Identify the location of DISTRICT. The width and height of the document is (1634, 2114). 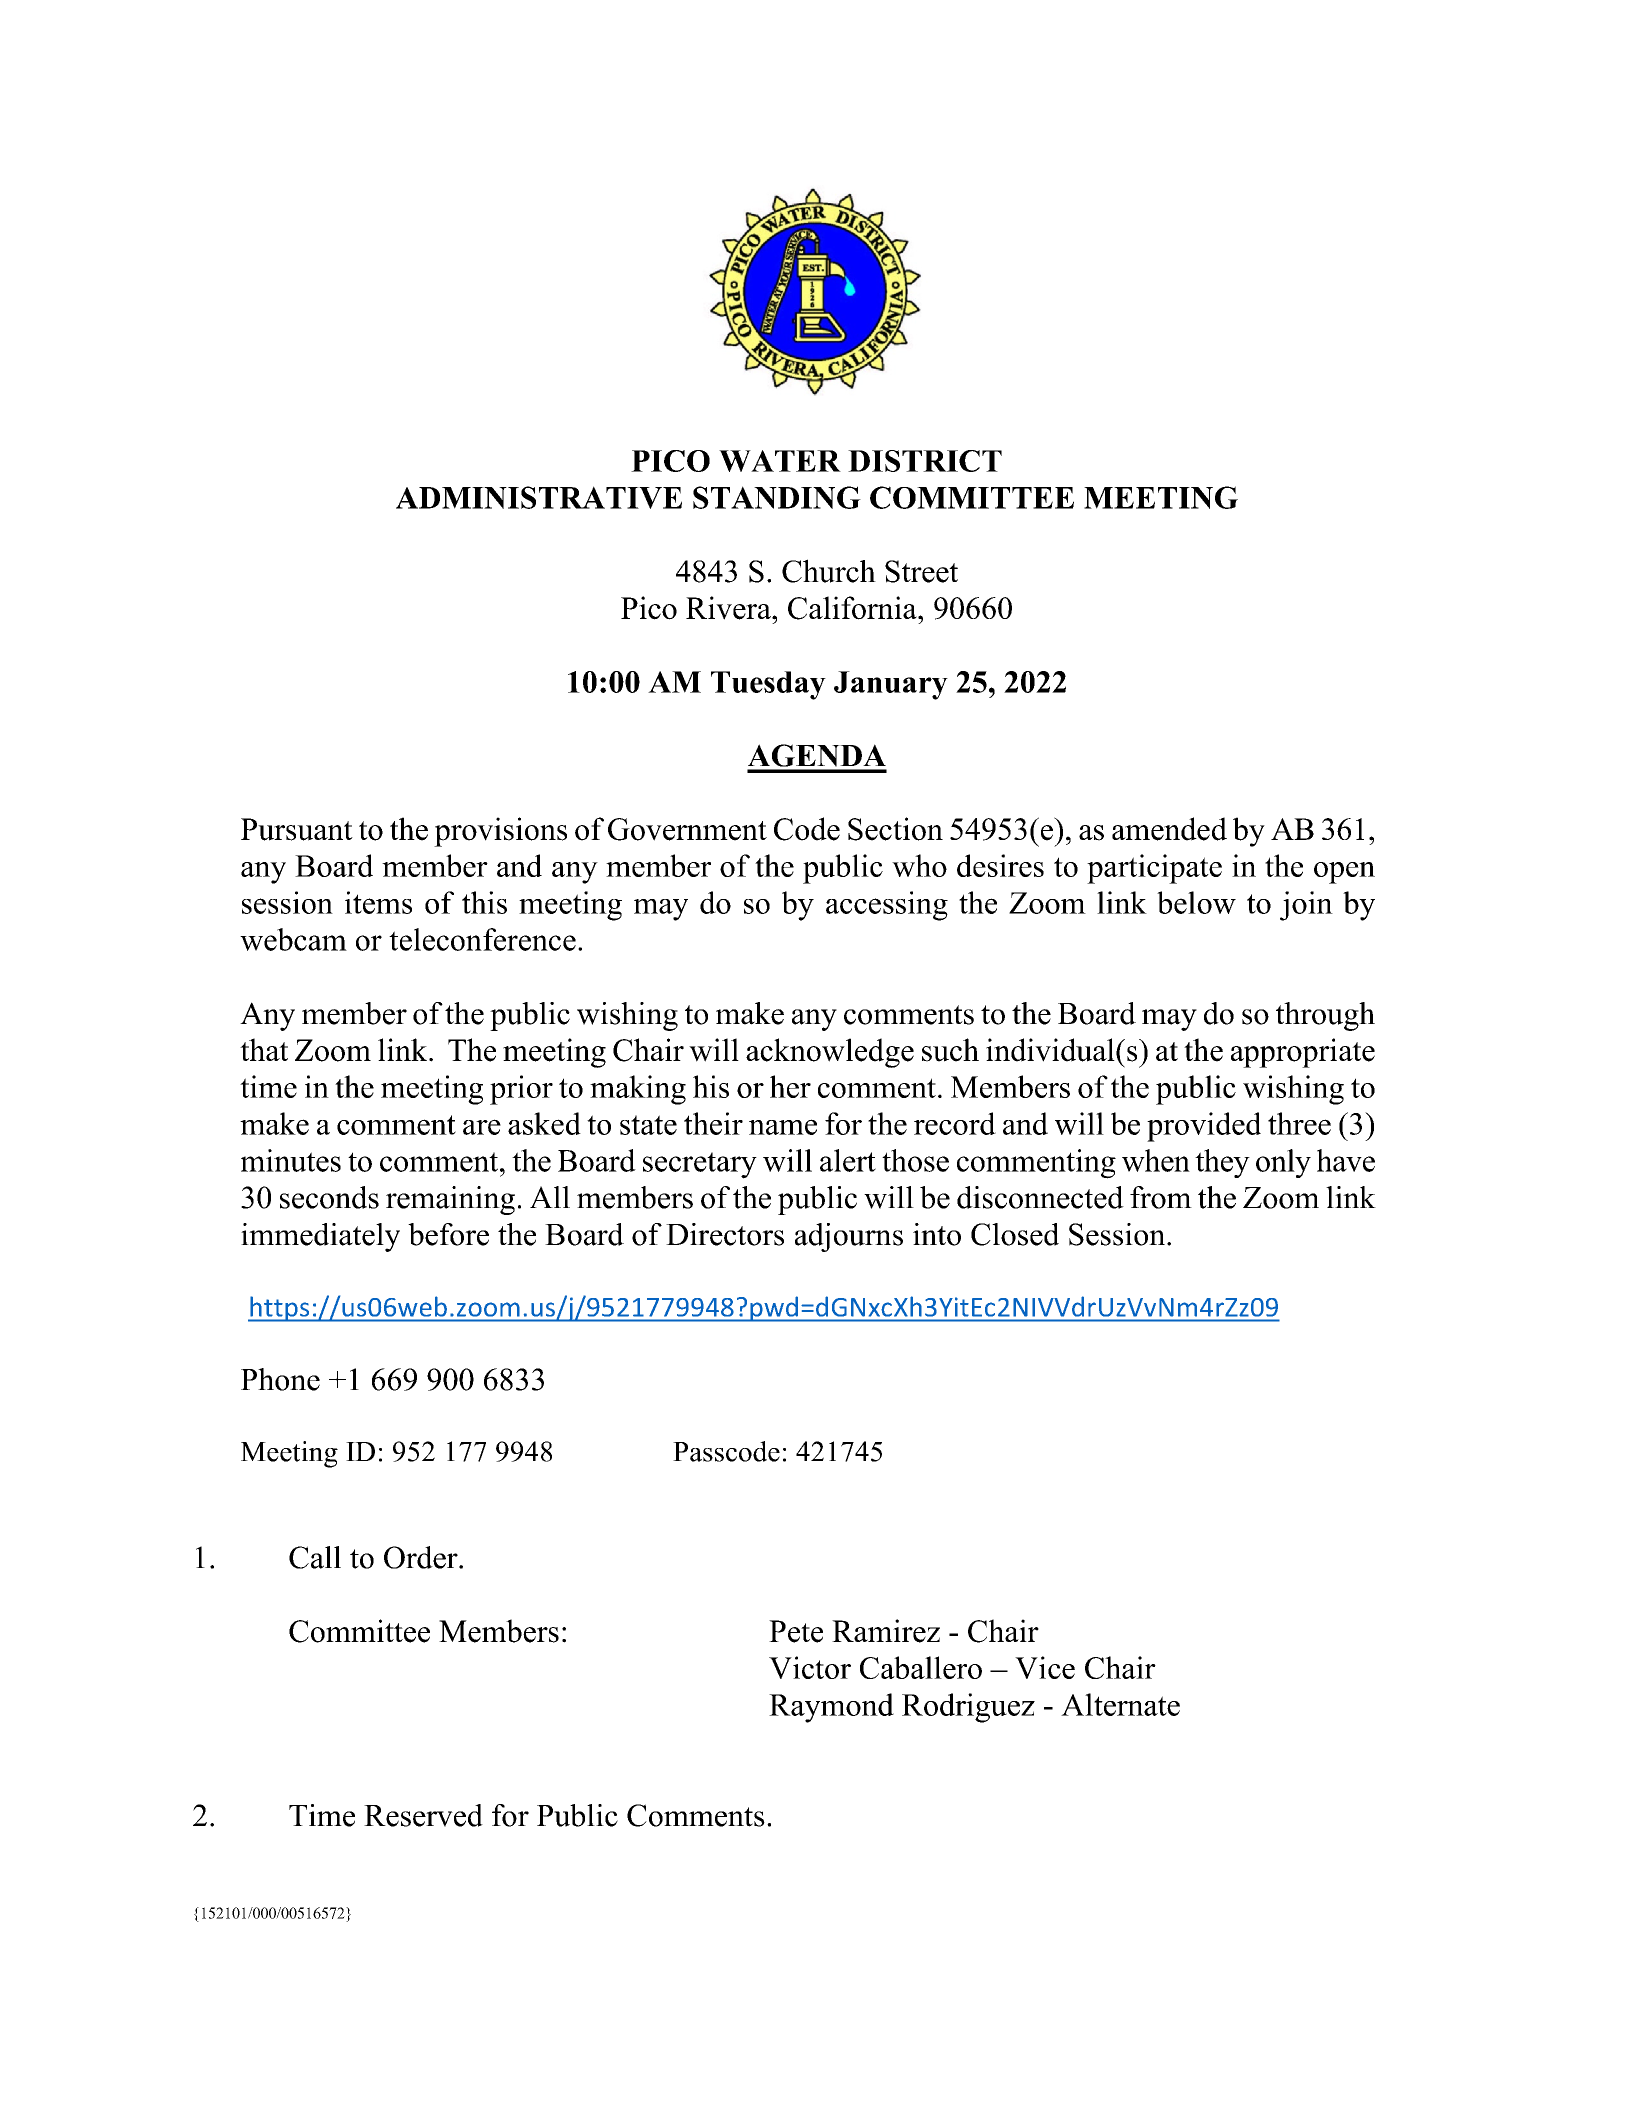
(925, 461).
